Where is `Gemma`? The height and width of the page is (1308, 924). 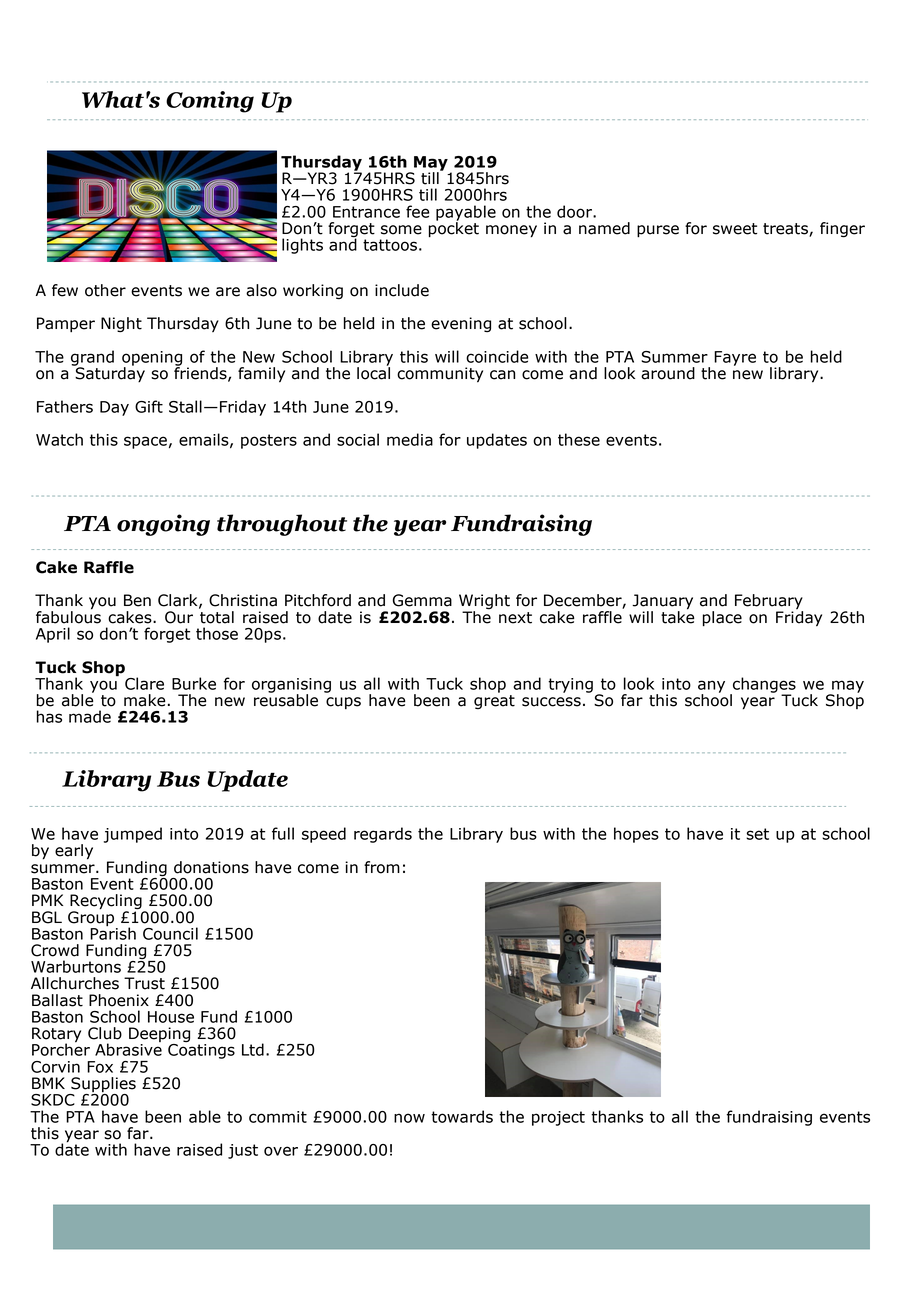 Gemma is located at coordinates (422, 600).
